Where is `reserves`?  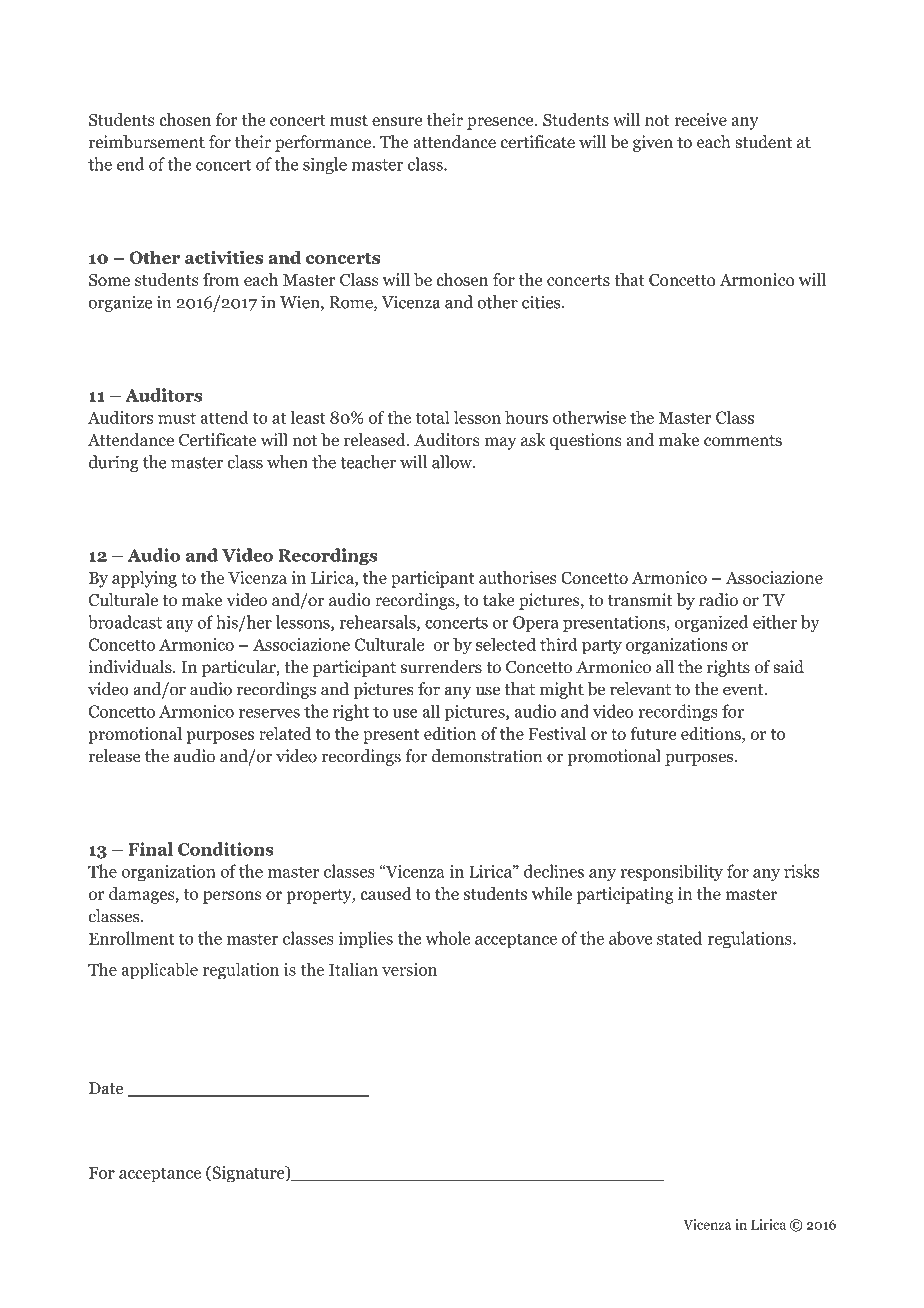 reserves is located at coordinates (269, 713).
